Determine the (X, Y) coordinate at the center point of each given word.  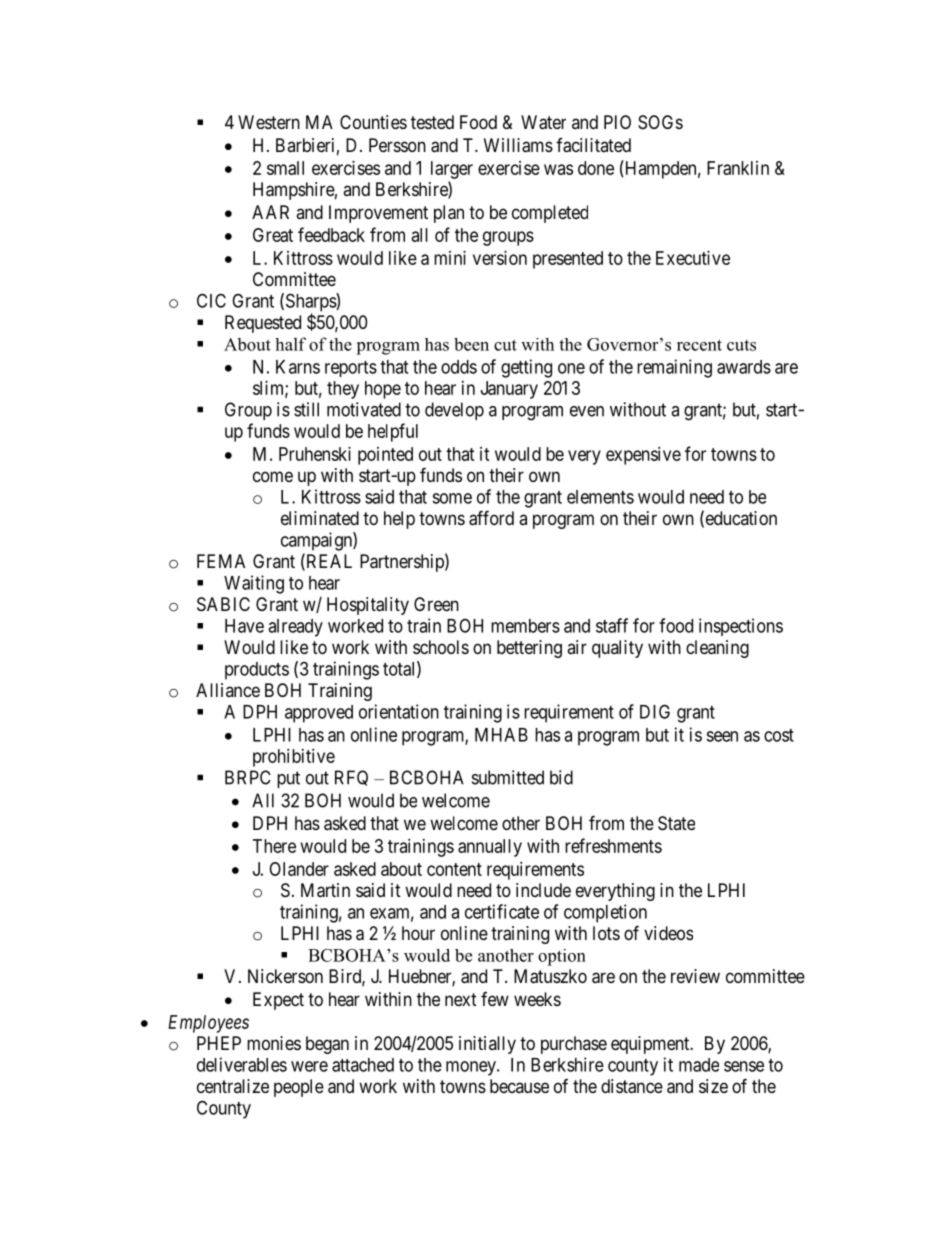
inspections (741, 627)
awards (744, 367)
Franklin (738, 168)
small (285, 168)
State (676, 823)
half (290, 344)
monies (274, 1043)
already (295, 628)
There (274, 846)
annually (490, 848)
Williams (518, 145)
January (509, 390)
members (525, 626)
